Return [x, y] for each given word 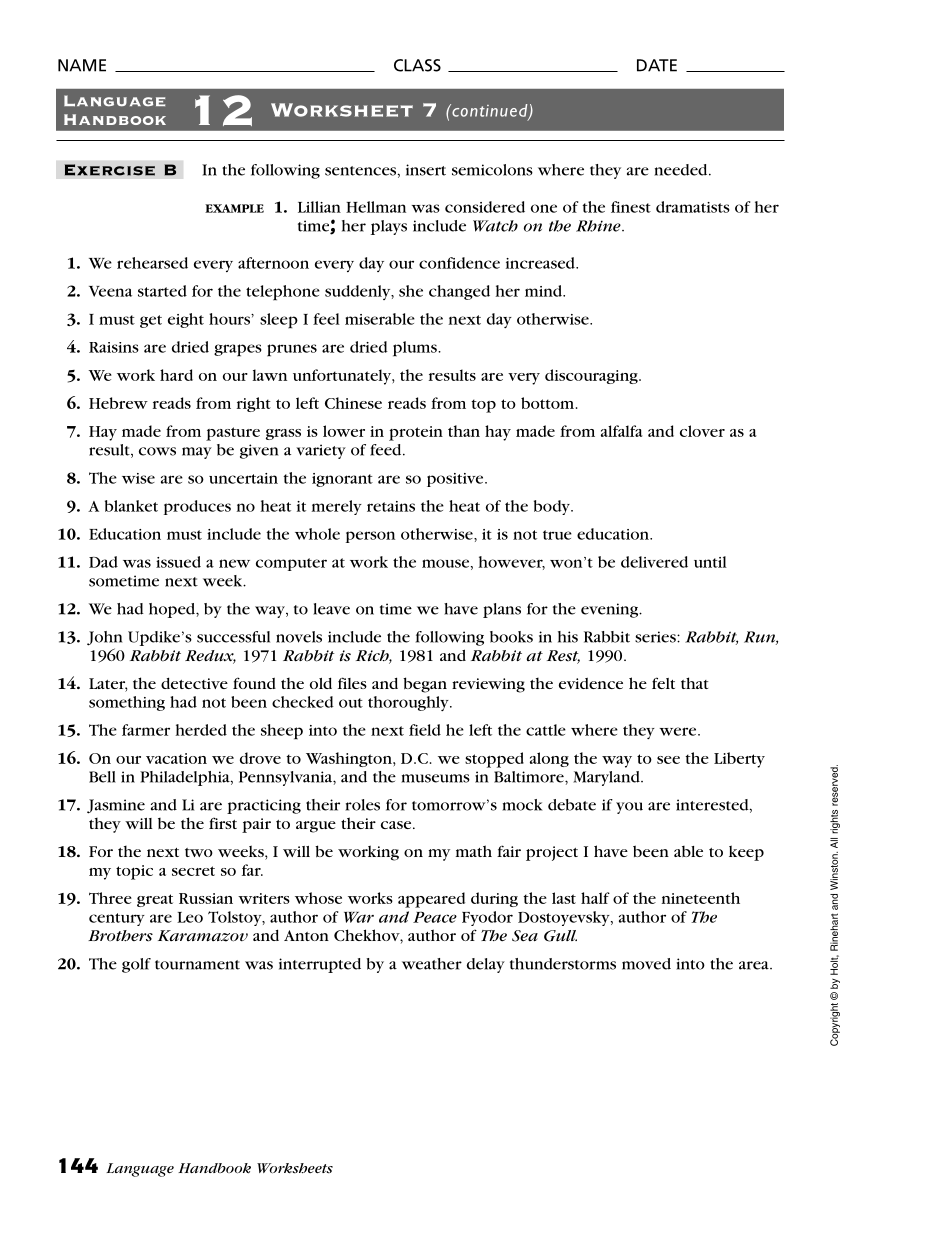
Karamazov [203, 936]
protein [416, 433]
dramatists [693, 207]
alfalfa [622, 431]
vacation [176, 758]
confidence [459, 263]
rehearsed [152, 263]
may [197, 453]
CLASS [417, 65]
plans [502, 610]
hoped [173, 610]
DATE [657, 65]
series [656, 637]
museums [435, 778]
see [668, 760]
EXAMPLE [234, 208]
